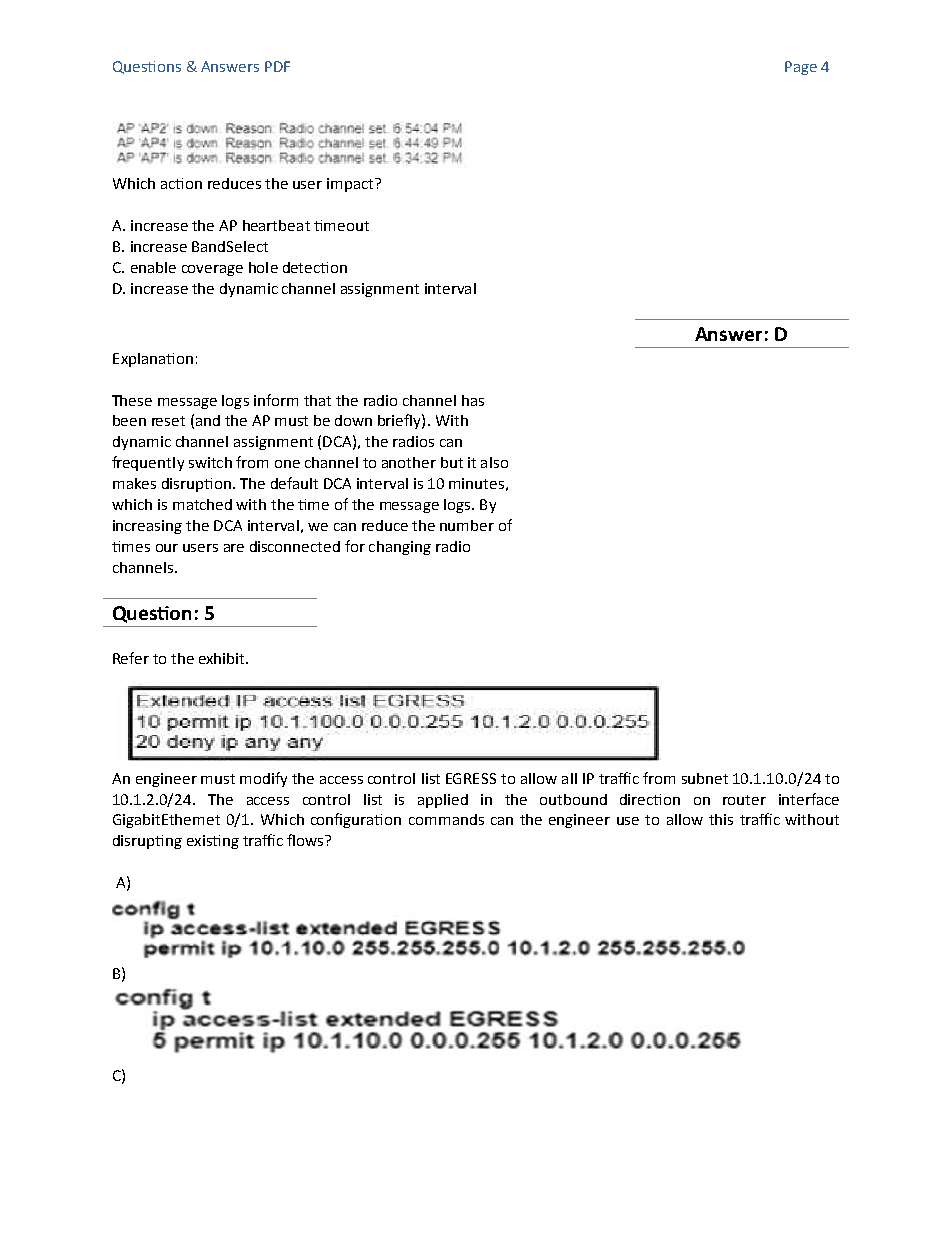 This screenshot has width=952, height=1233. What do you see at coordinates (351, 185) in the screenshot?
I see `impact` at bounding box center [351, 185].
